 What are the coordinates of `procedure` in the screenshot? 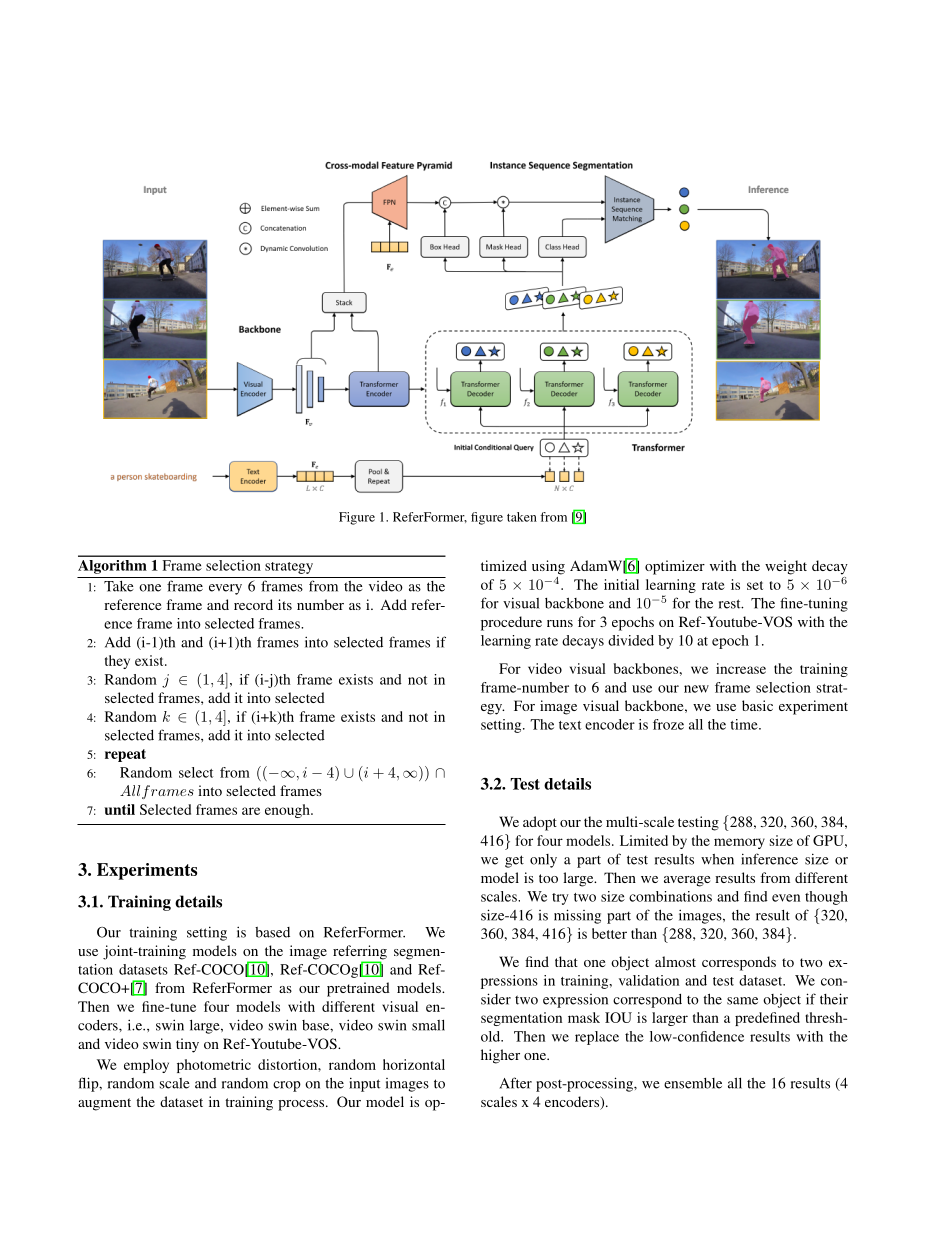 It's located at (511, 623).
